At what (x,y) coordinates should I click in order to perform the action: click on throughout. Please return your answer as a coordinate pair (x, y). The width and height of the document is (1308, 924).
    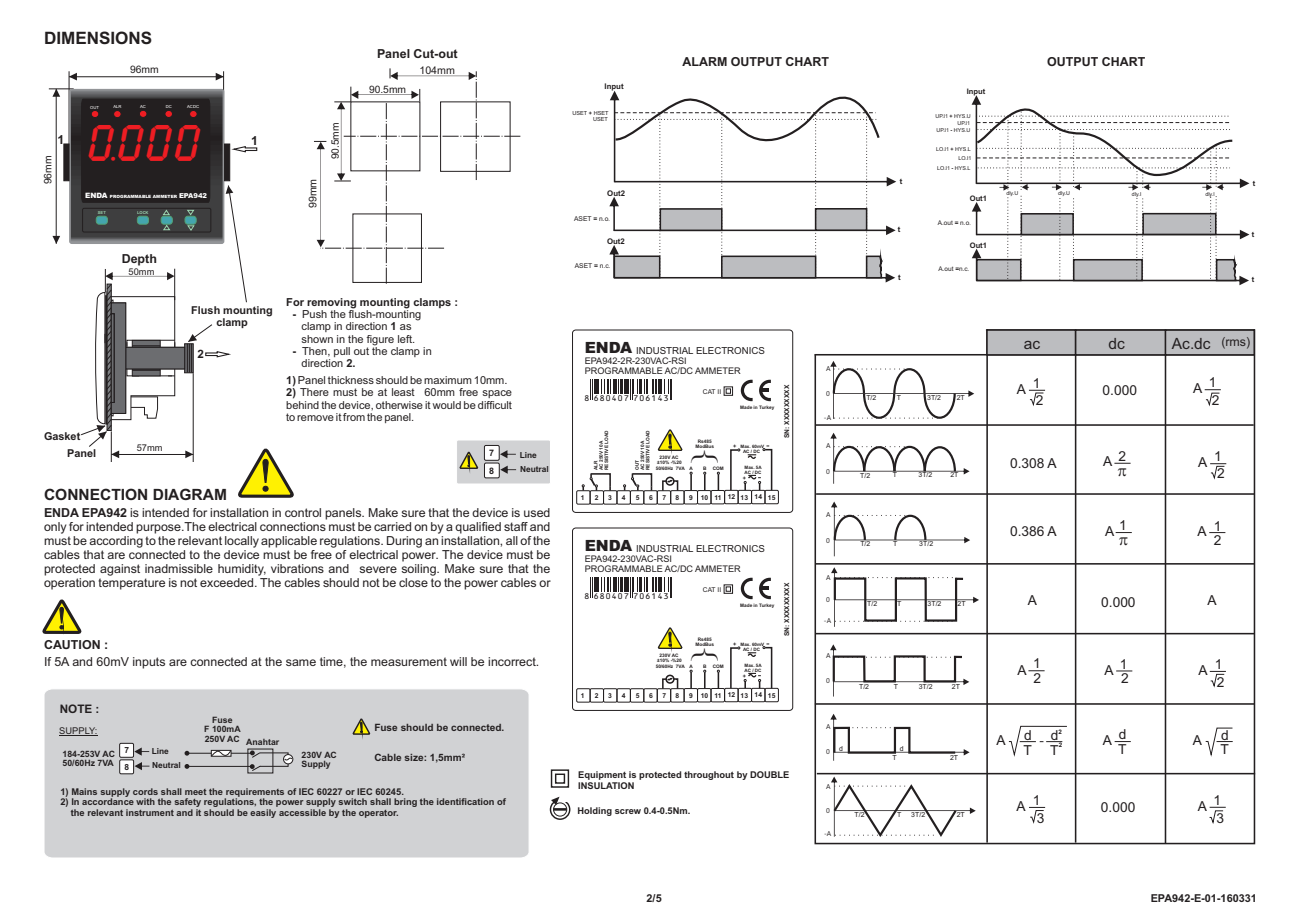
    Looking at the image, I should click on (709, 775).
